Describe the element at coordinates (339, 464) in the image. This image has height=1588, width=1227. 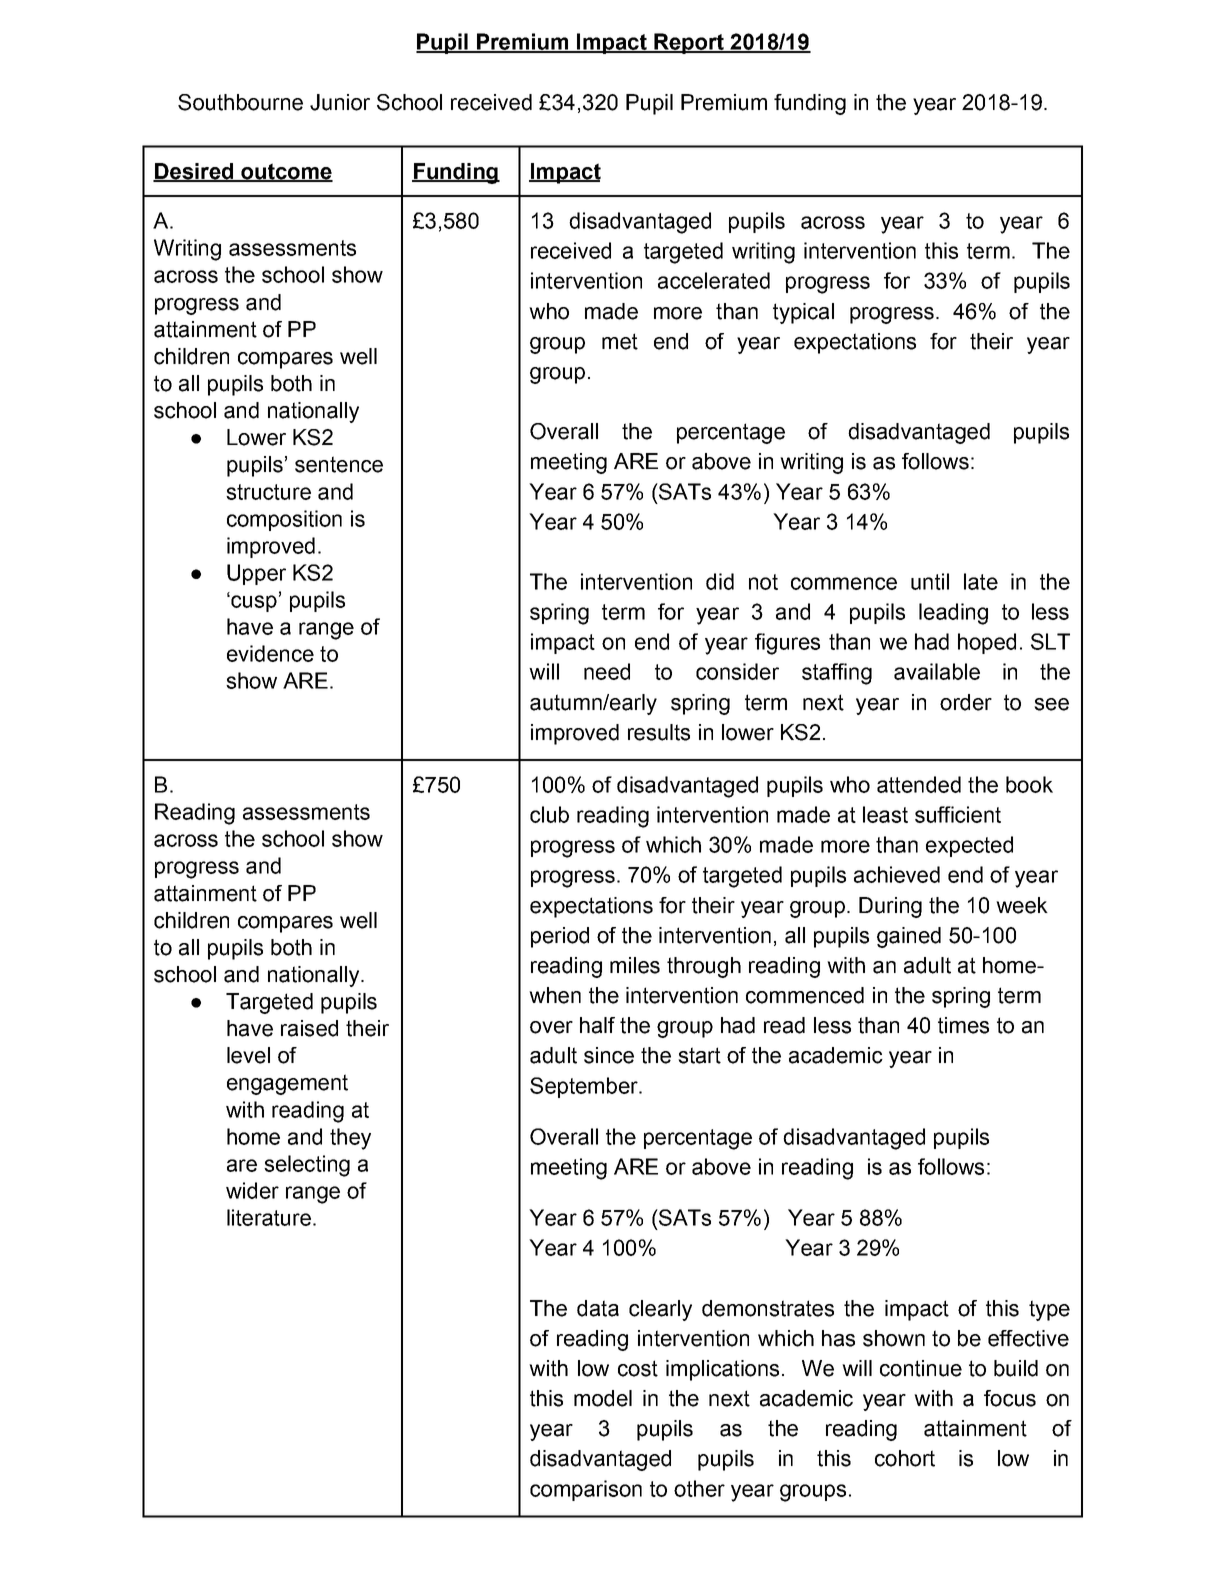
I see `sentence` at that location.
